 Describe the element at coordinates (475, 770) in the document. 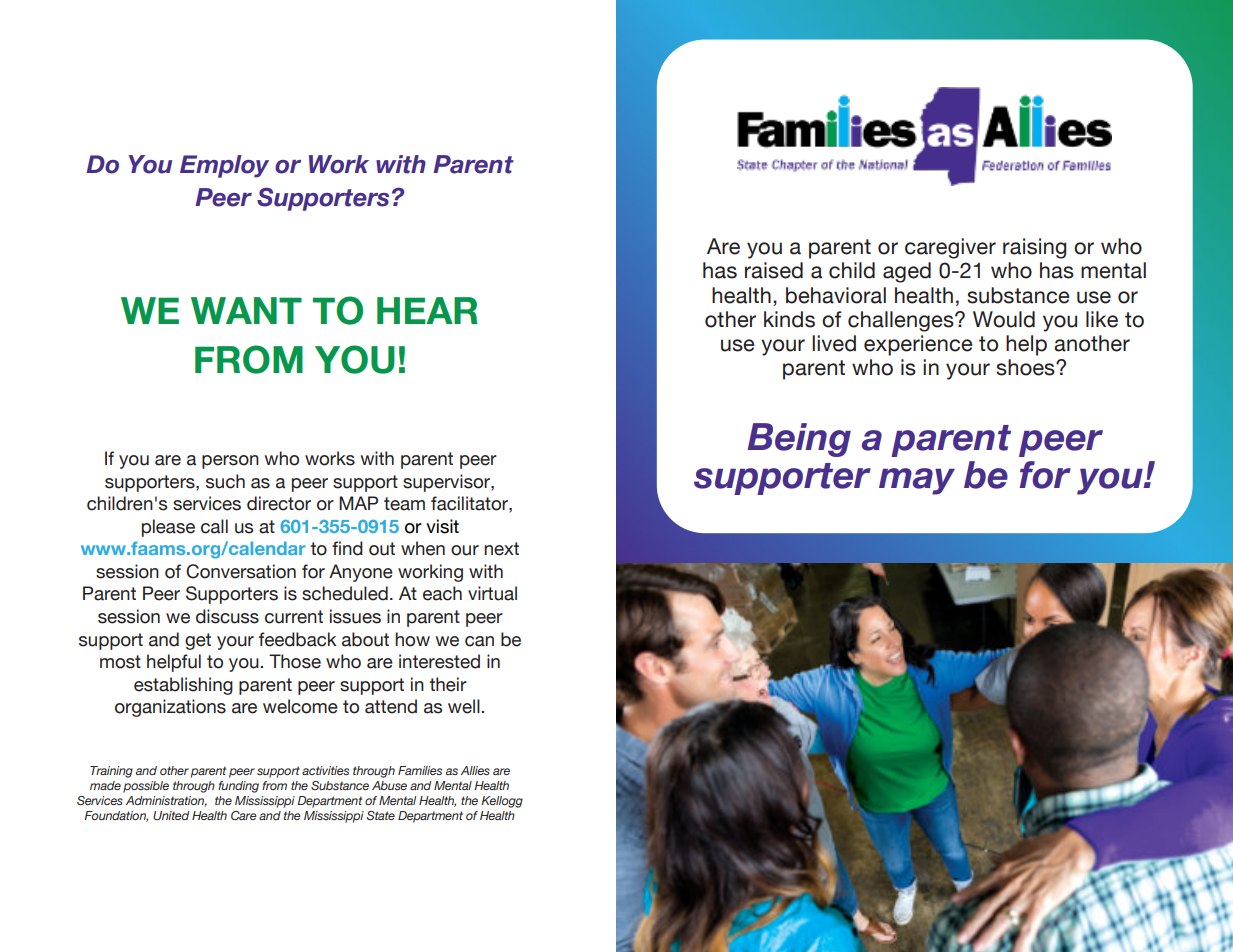

I see `Allies` at that location.
